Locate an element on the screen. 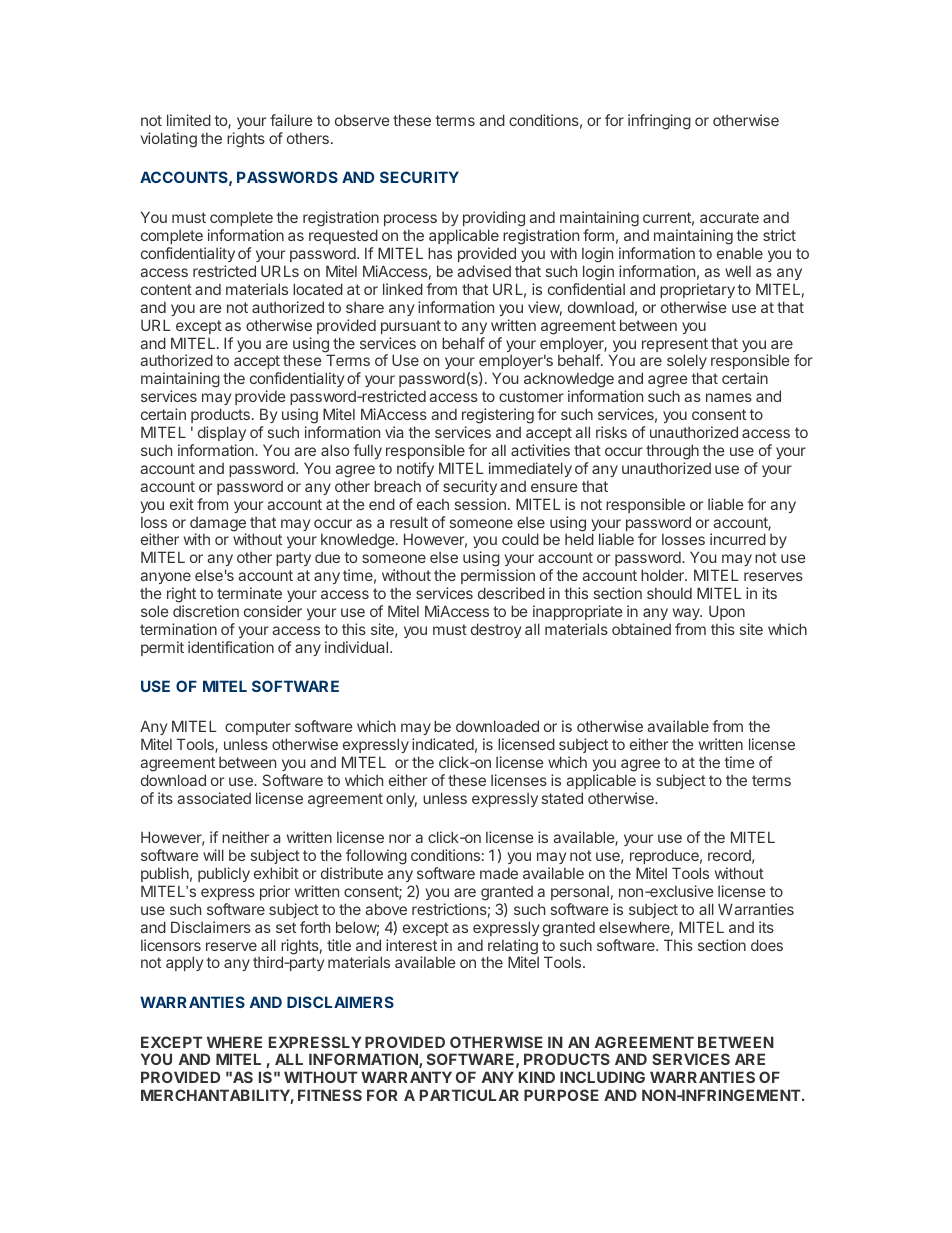 The height and width of the screenshot is (1233, 952). INCLUDING is located at coordinates (602, 1077).
